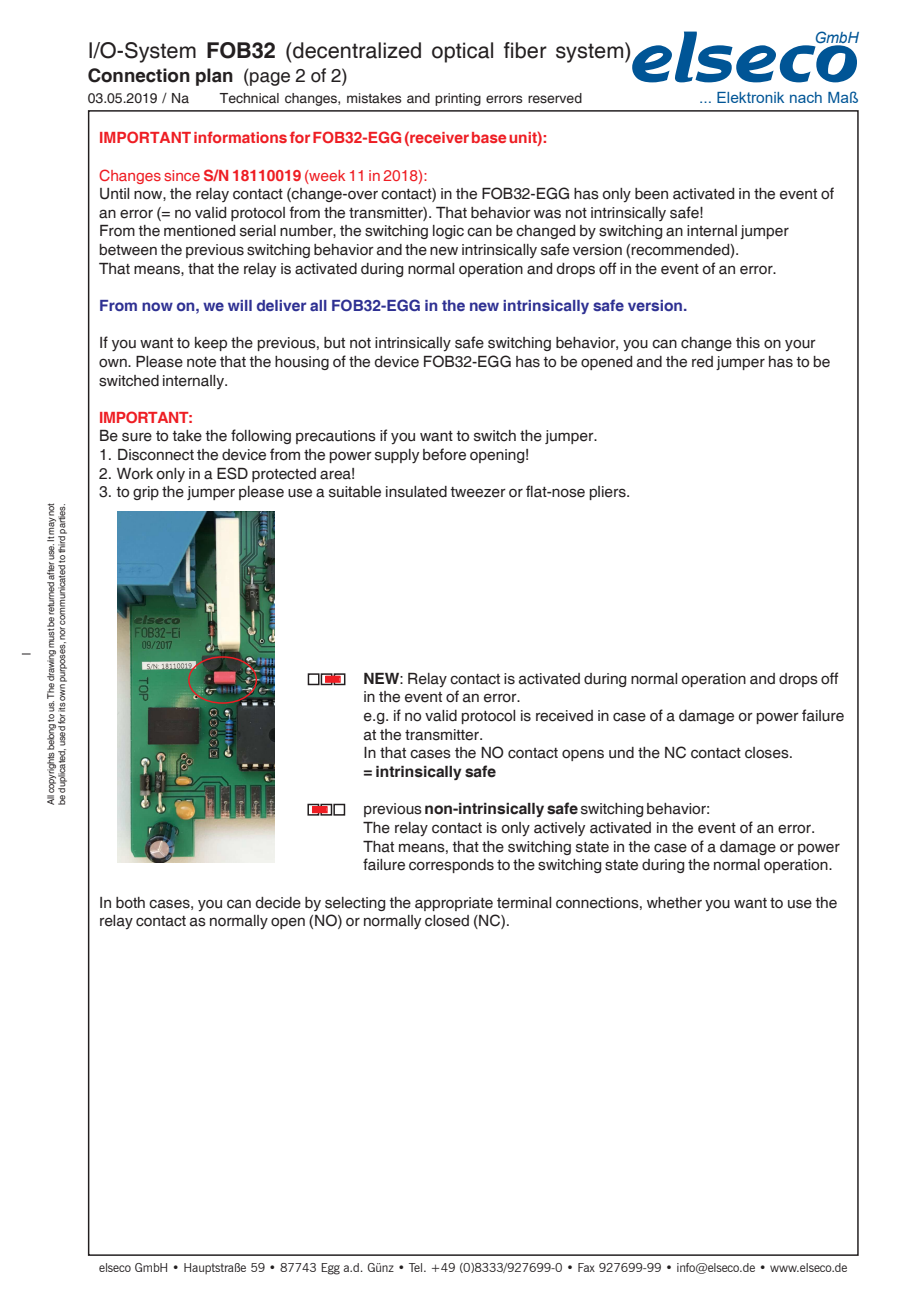 This document has height=1308, width=924. I want to click on grip, so click(146, 493).
